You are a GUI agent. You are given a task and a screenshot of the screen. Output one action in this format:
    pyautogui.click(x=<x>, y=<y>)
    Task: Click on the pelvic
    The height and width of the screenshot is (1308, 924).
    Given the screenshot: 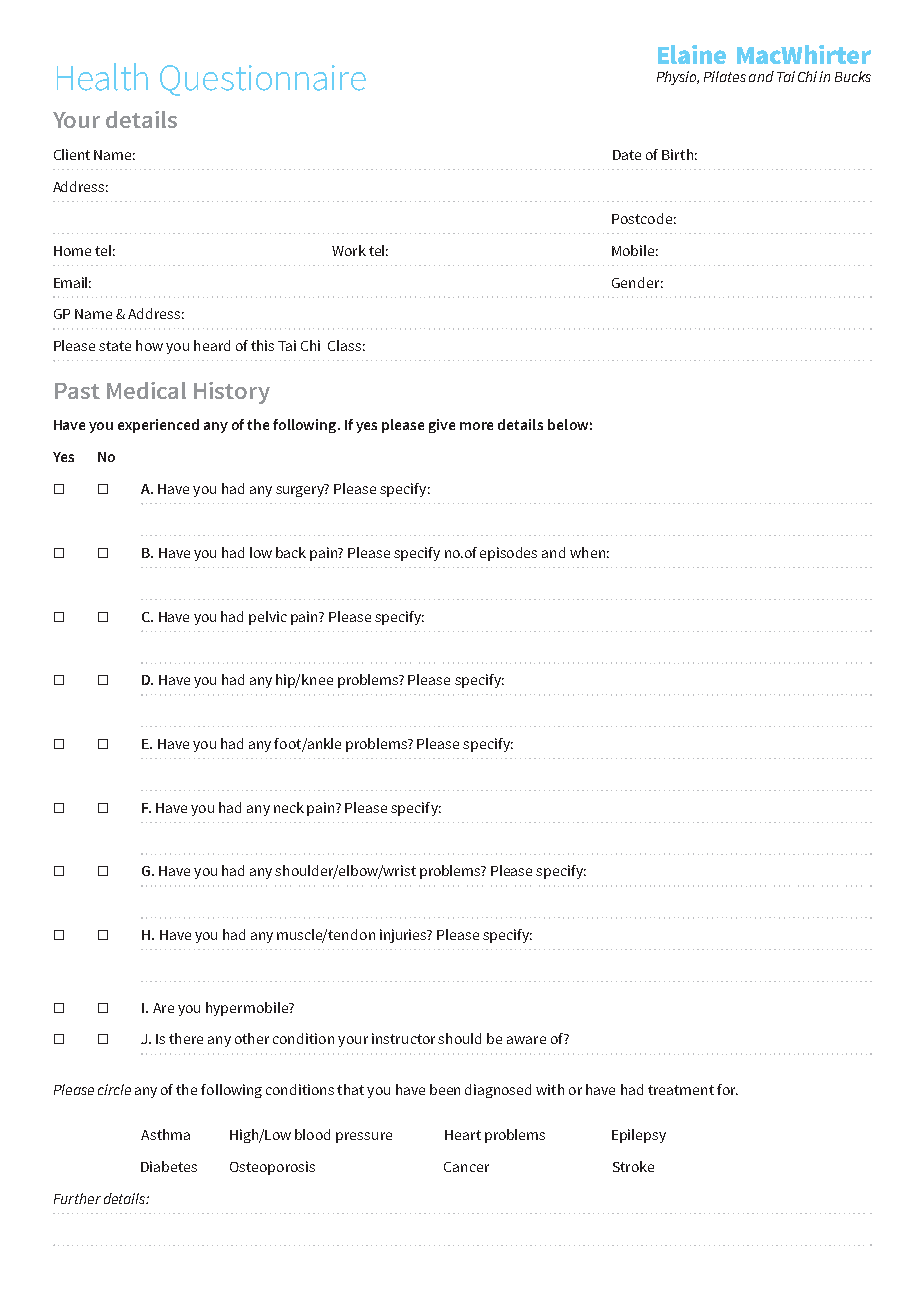 What is the action you would take?
    pyautogui.click(x=268, y=618)
